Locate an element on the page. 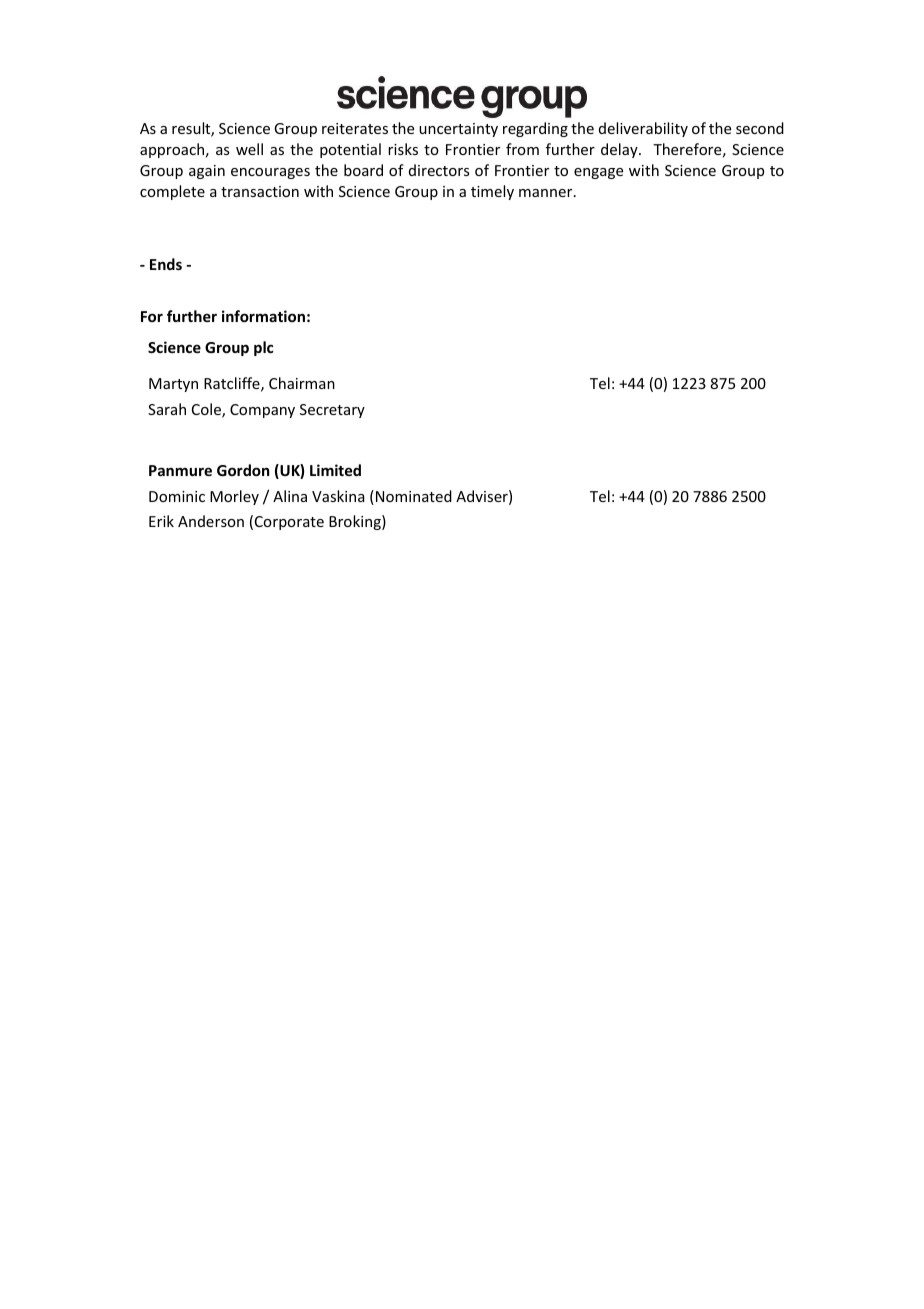 This image has width=924, height=1309. deliverability is located at coordinates (643, 129).
